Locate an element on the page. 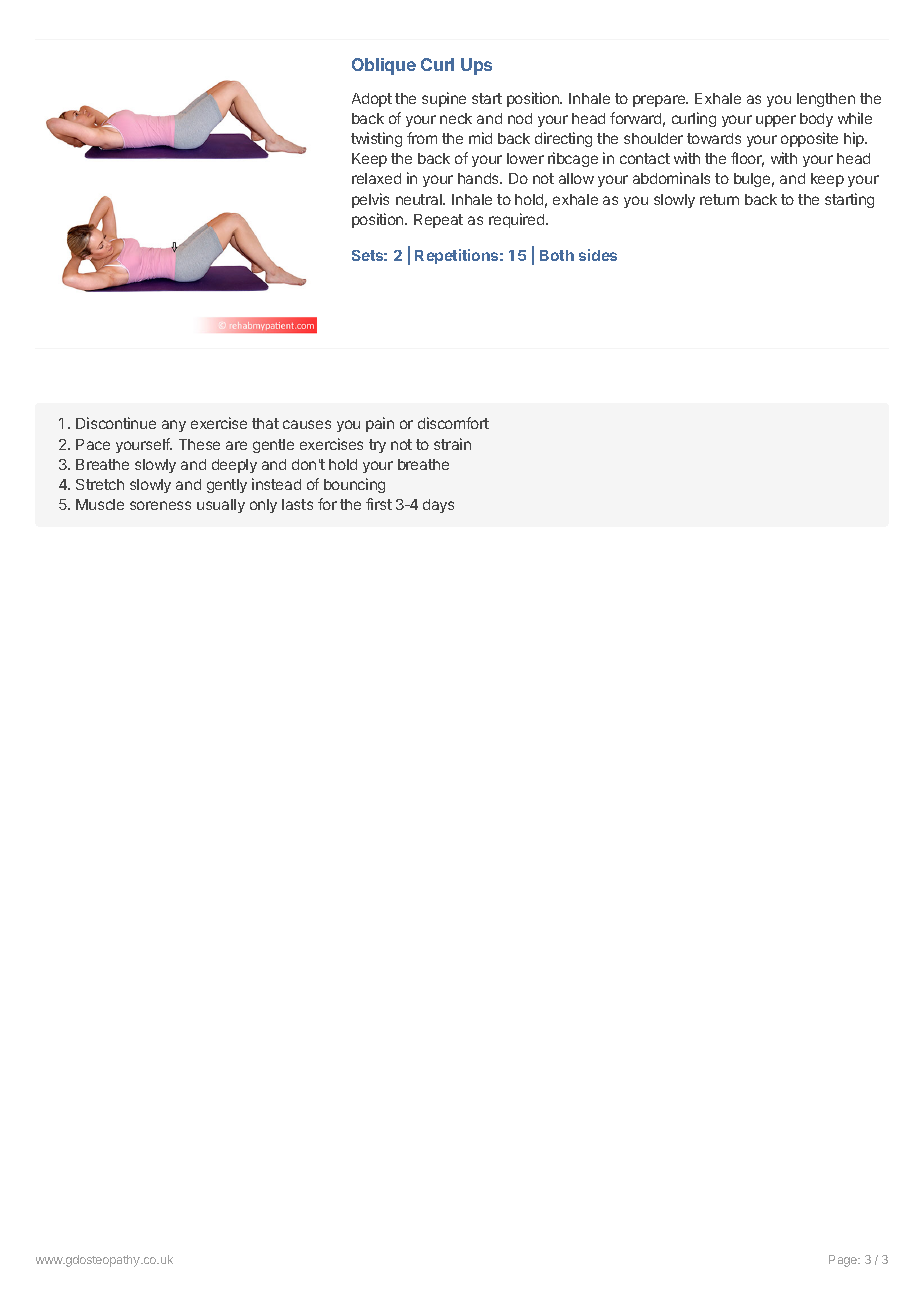 The width and height of the image is (924, 1308). first is located at coordinates (379, 504).
